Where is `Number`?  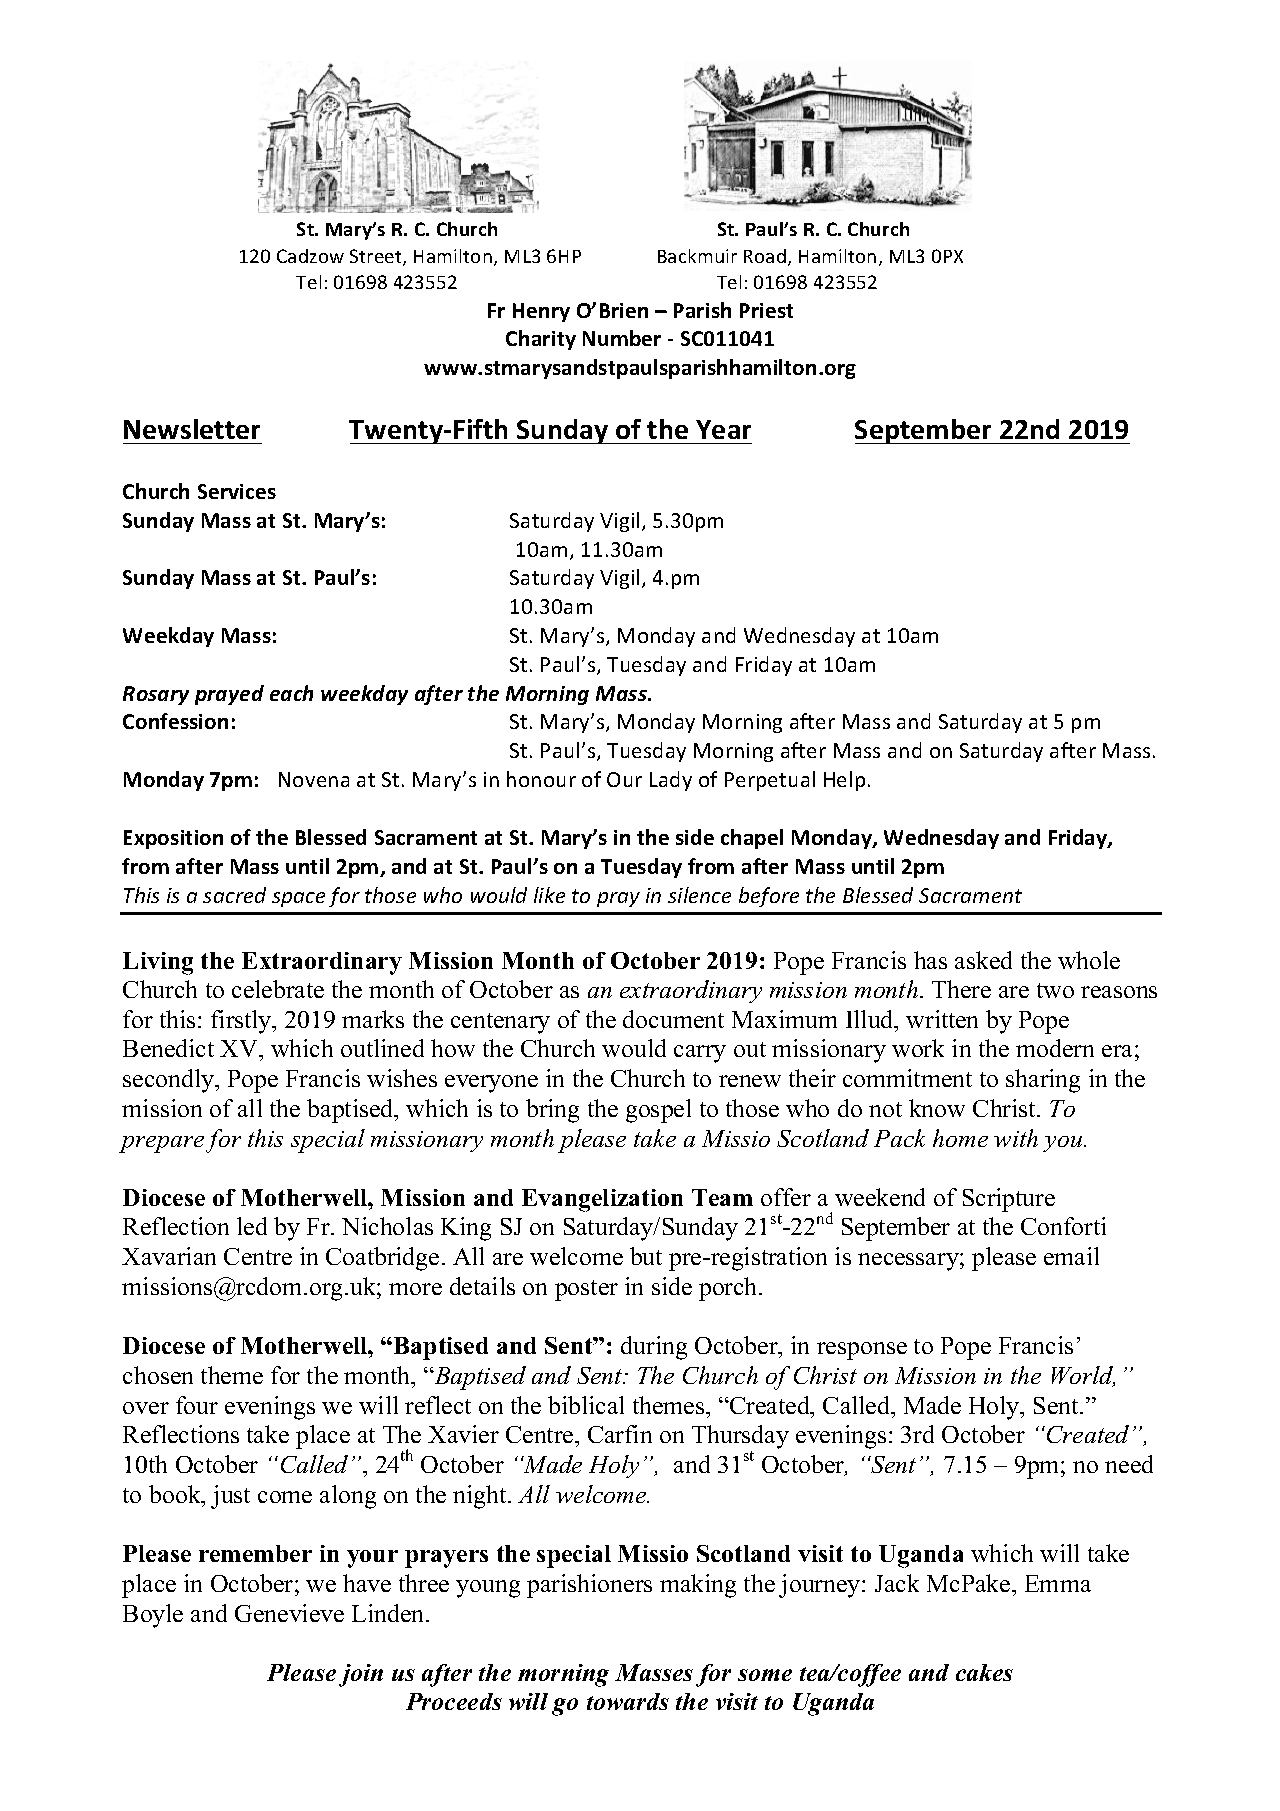 Number is located at coordinates (622, 338).
